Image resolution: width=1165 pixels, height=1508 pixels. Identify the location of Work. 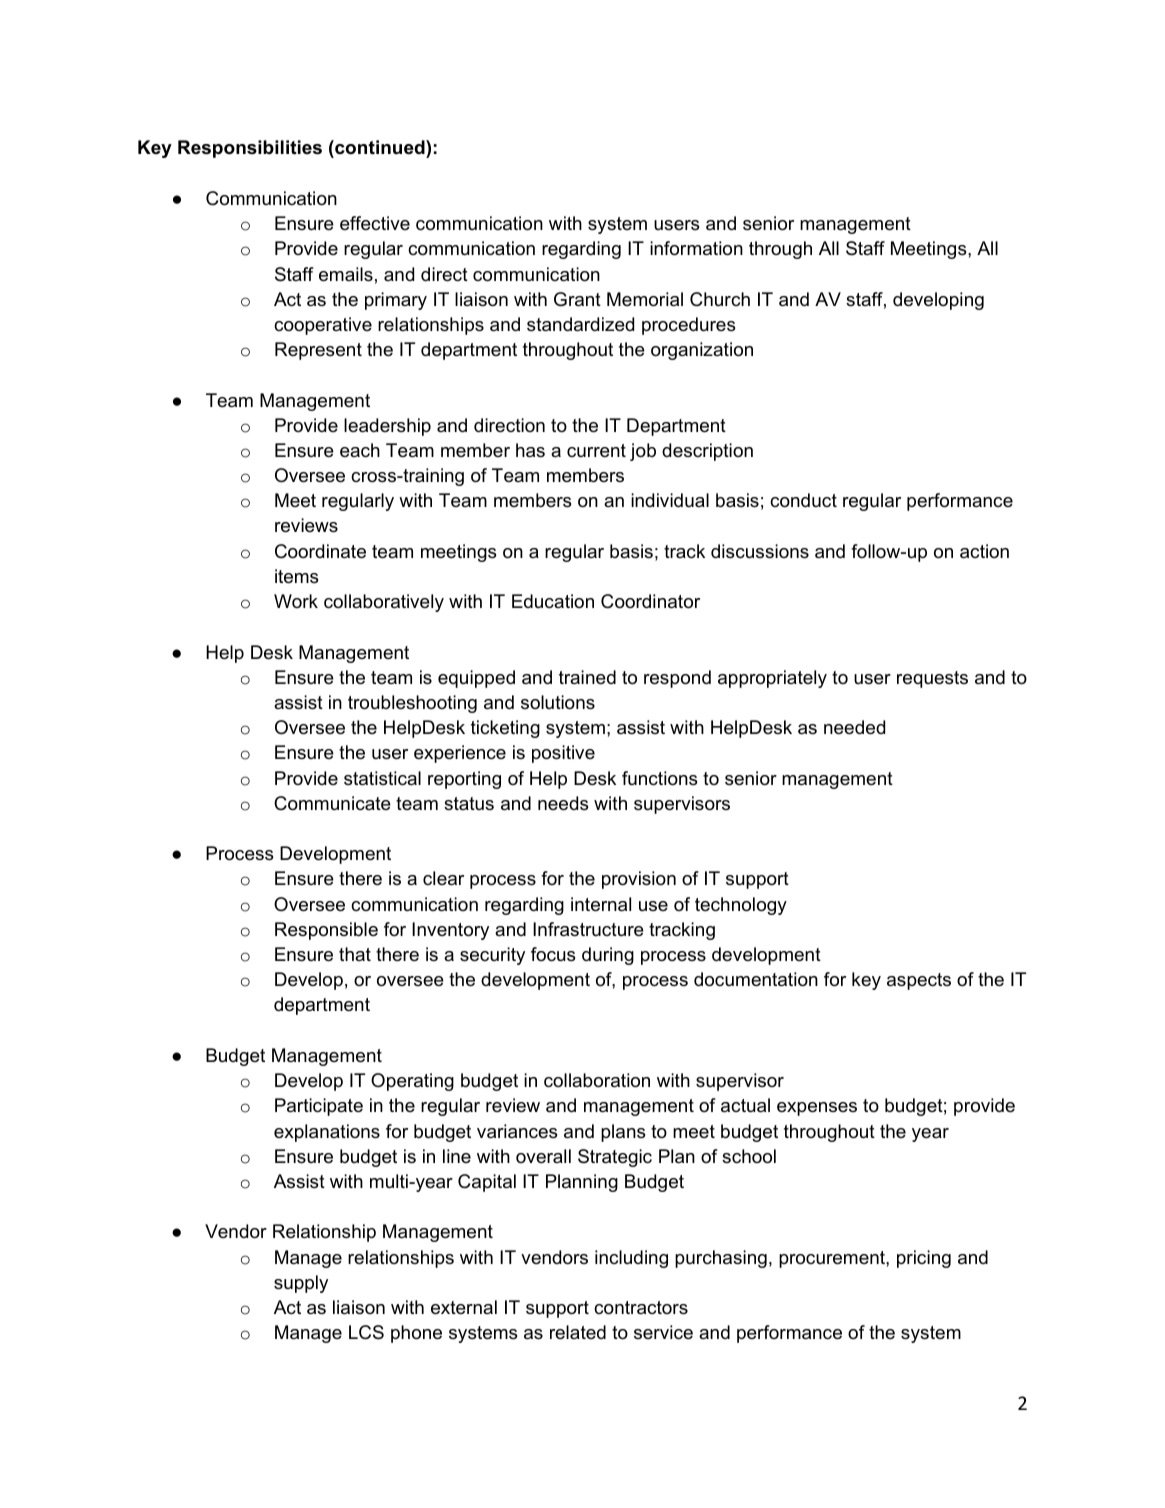
(296, 601).
